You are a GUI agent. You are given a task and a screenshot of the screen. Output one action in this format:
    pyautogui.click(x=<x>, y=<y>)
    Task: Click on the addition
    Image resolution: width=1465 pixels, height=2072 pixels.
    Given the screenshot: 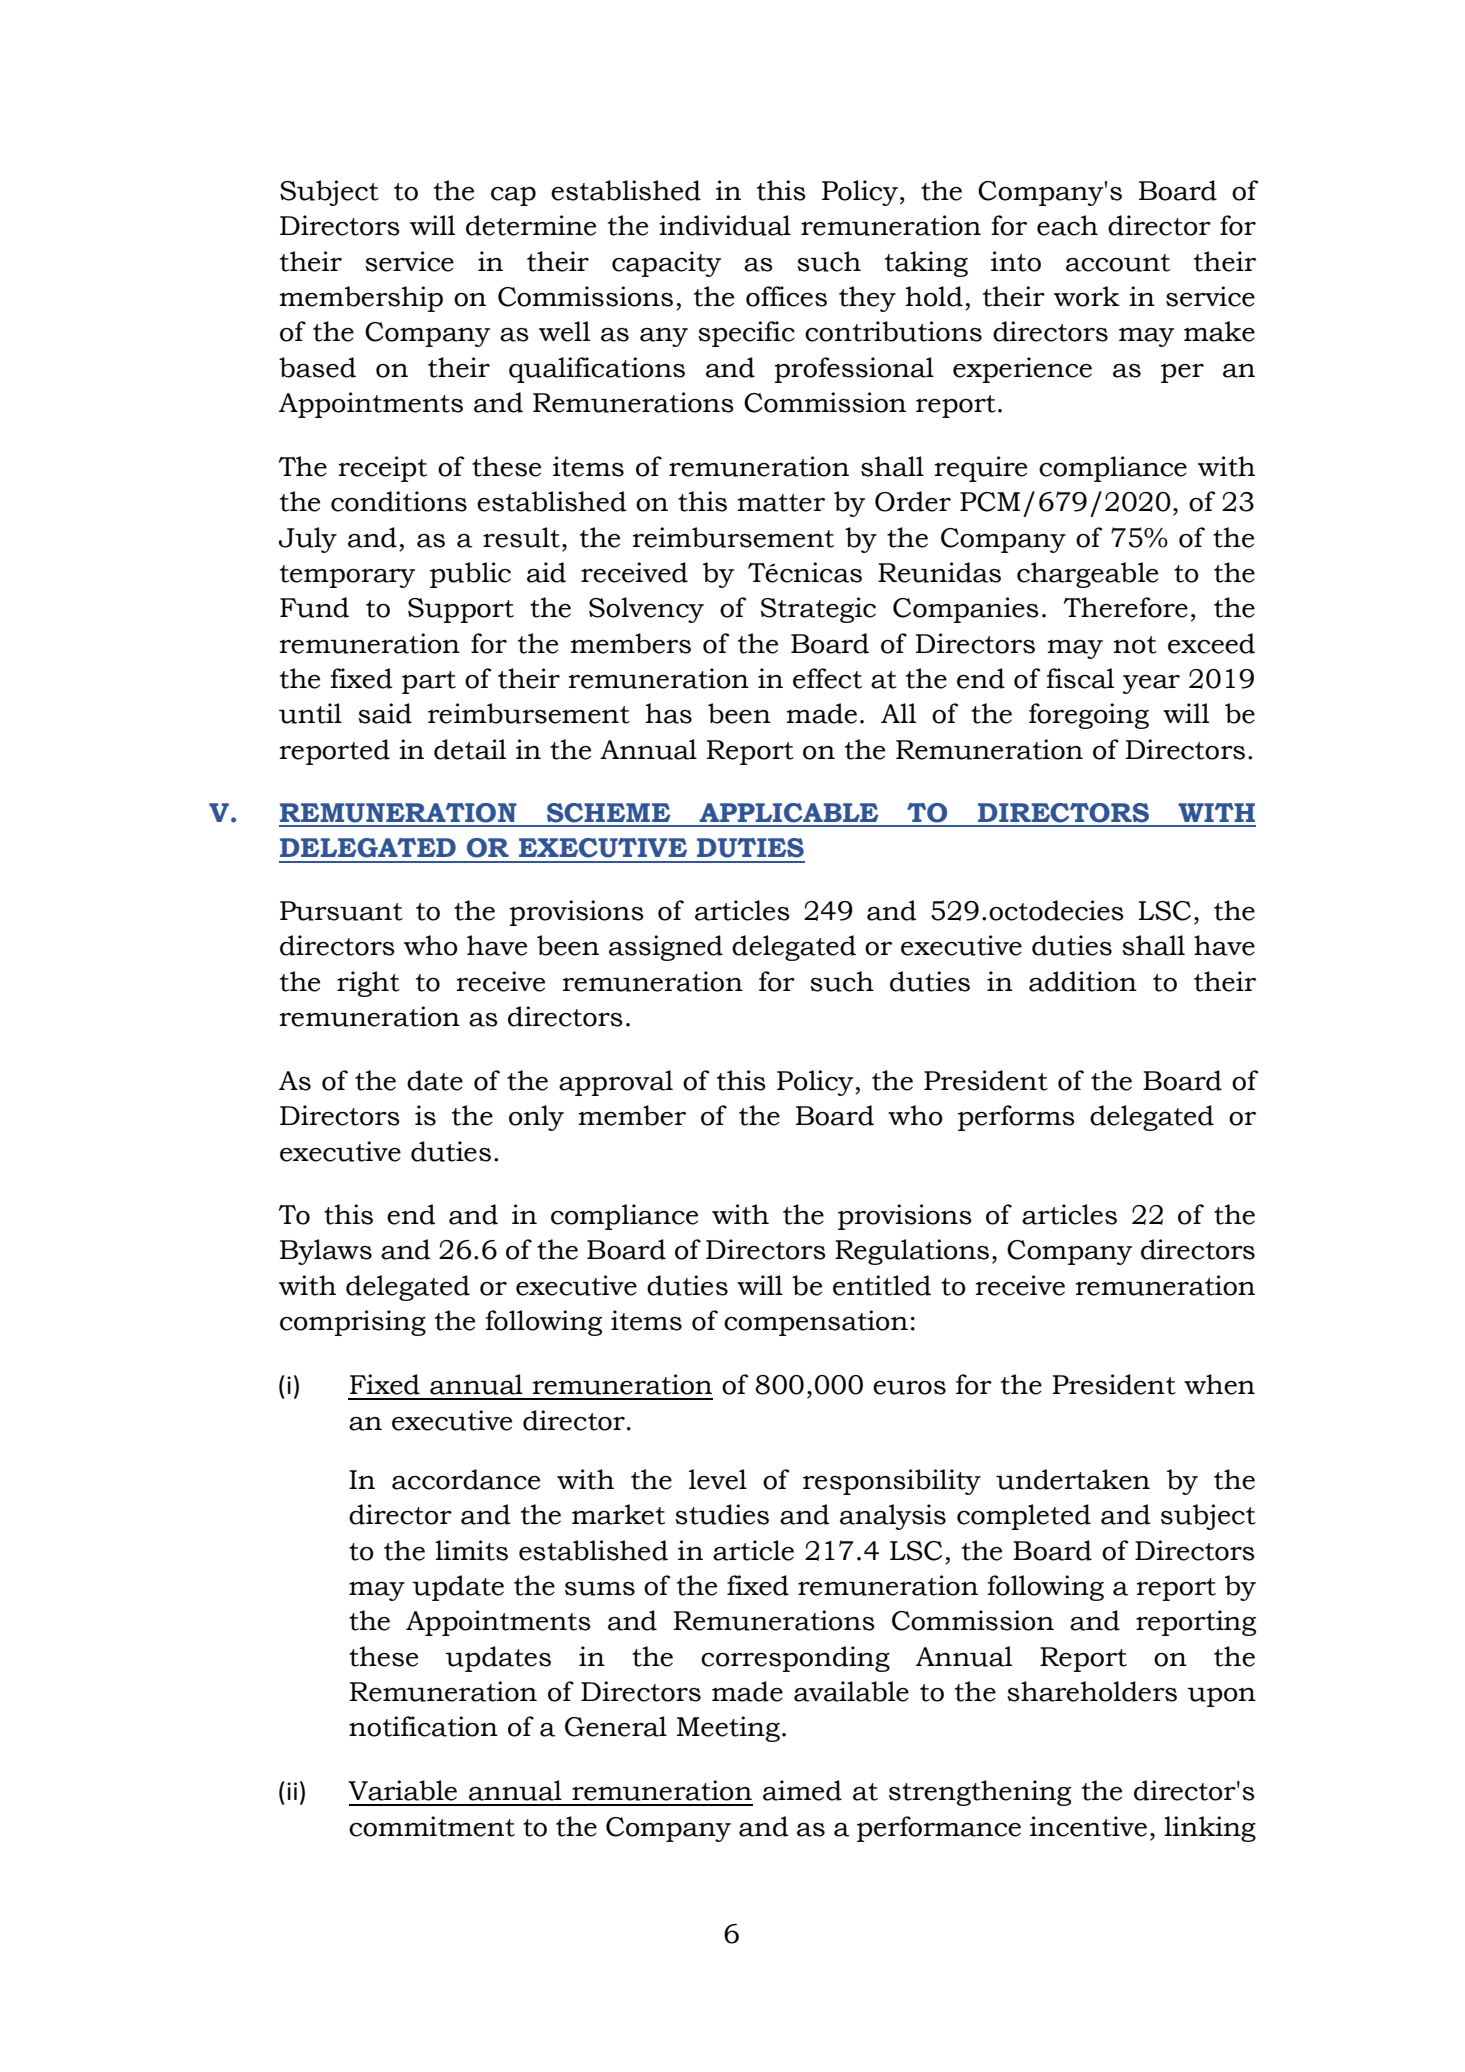 What is the action you would take?
    pyautogui.click(x=1083, y=981)
